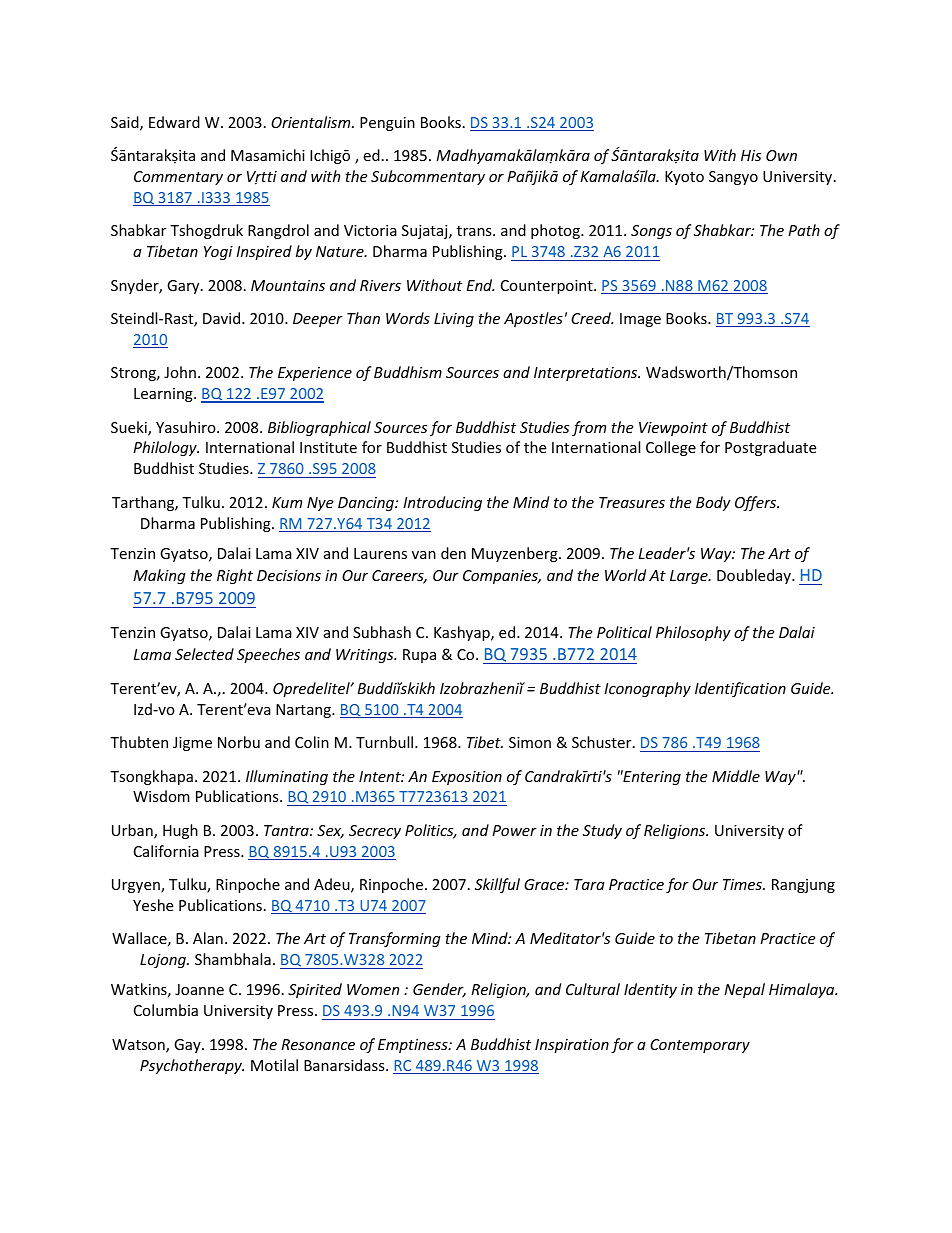 Image resolution: width=952 pixels, height=1233 pixels. I want to click on Identification, so click(740, 689).
